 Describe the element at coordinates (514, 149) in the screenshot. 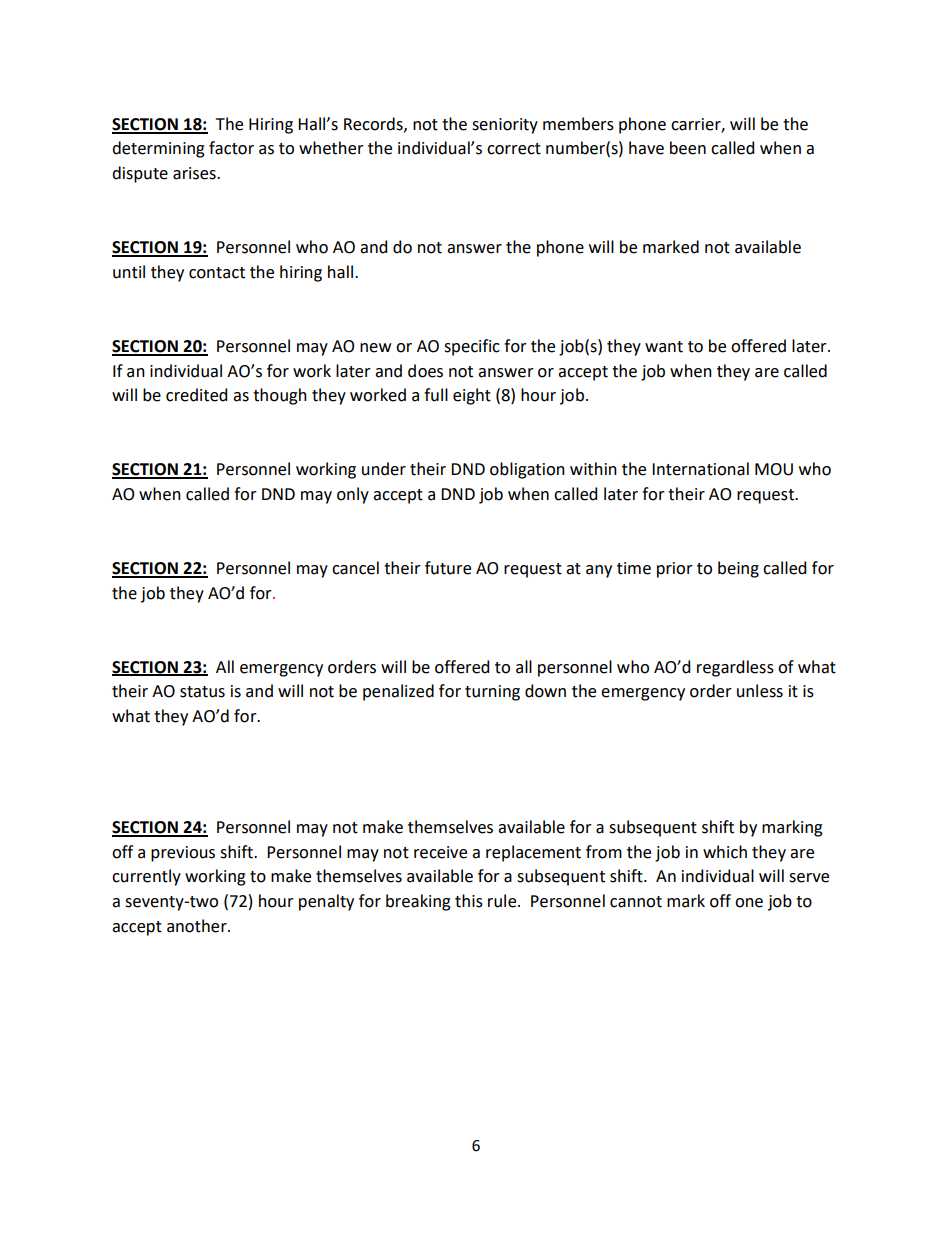

I see `correct` at that location.
